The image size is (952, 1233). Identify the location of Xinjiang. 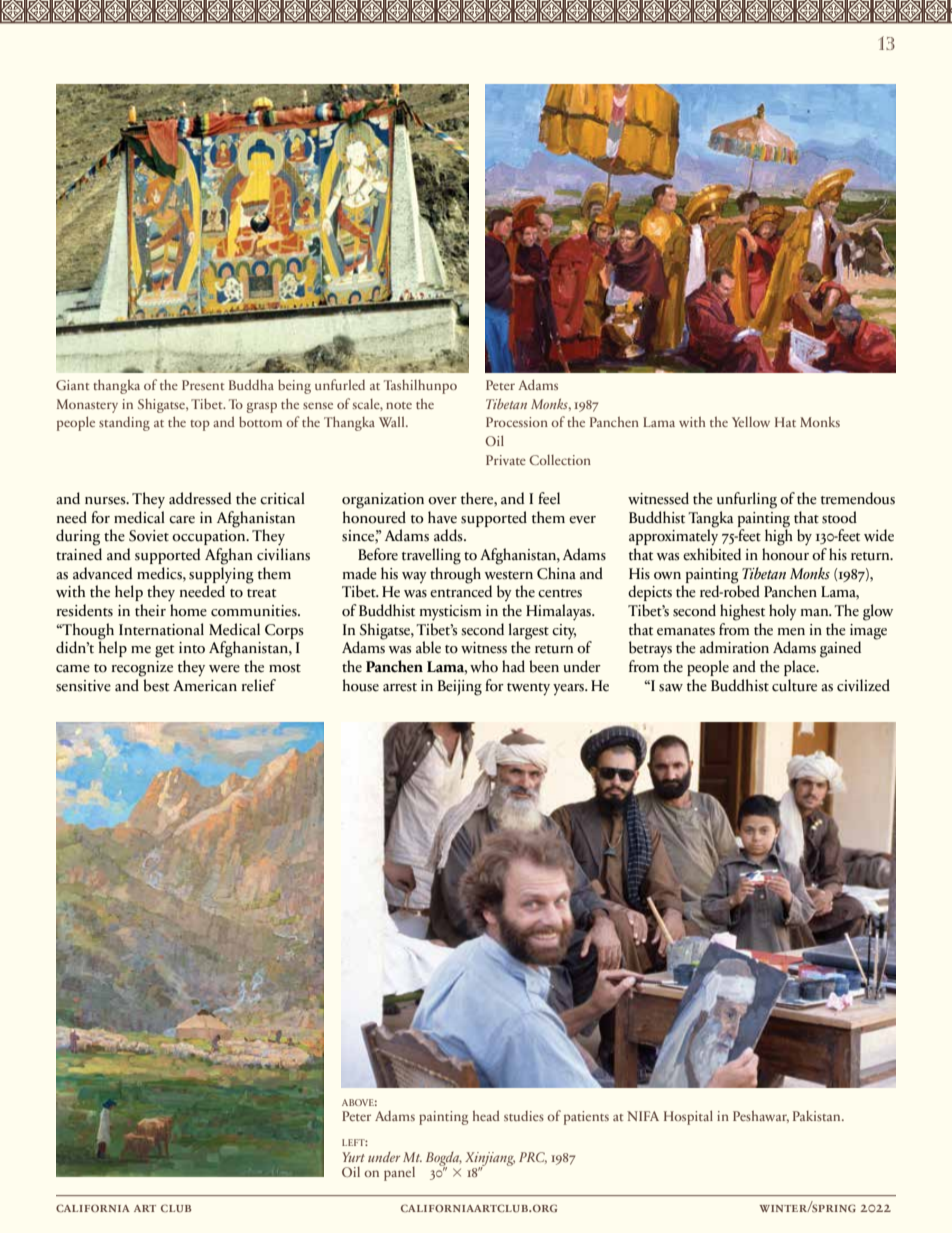
(490, 1160).
